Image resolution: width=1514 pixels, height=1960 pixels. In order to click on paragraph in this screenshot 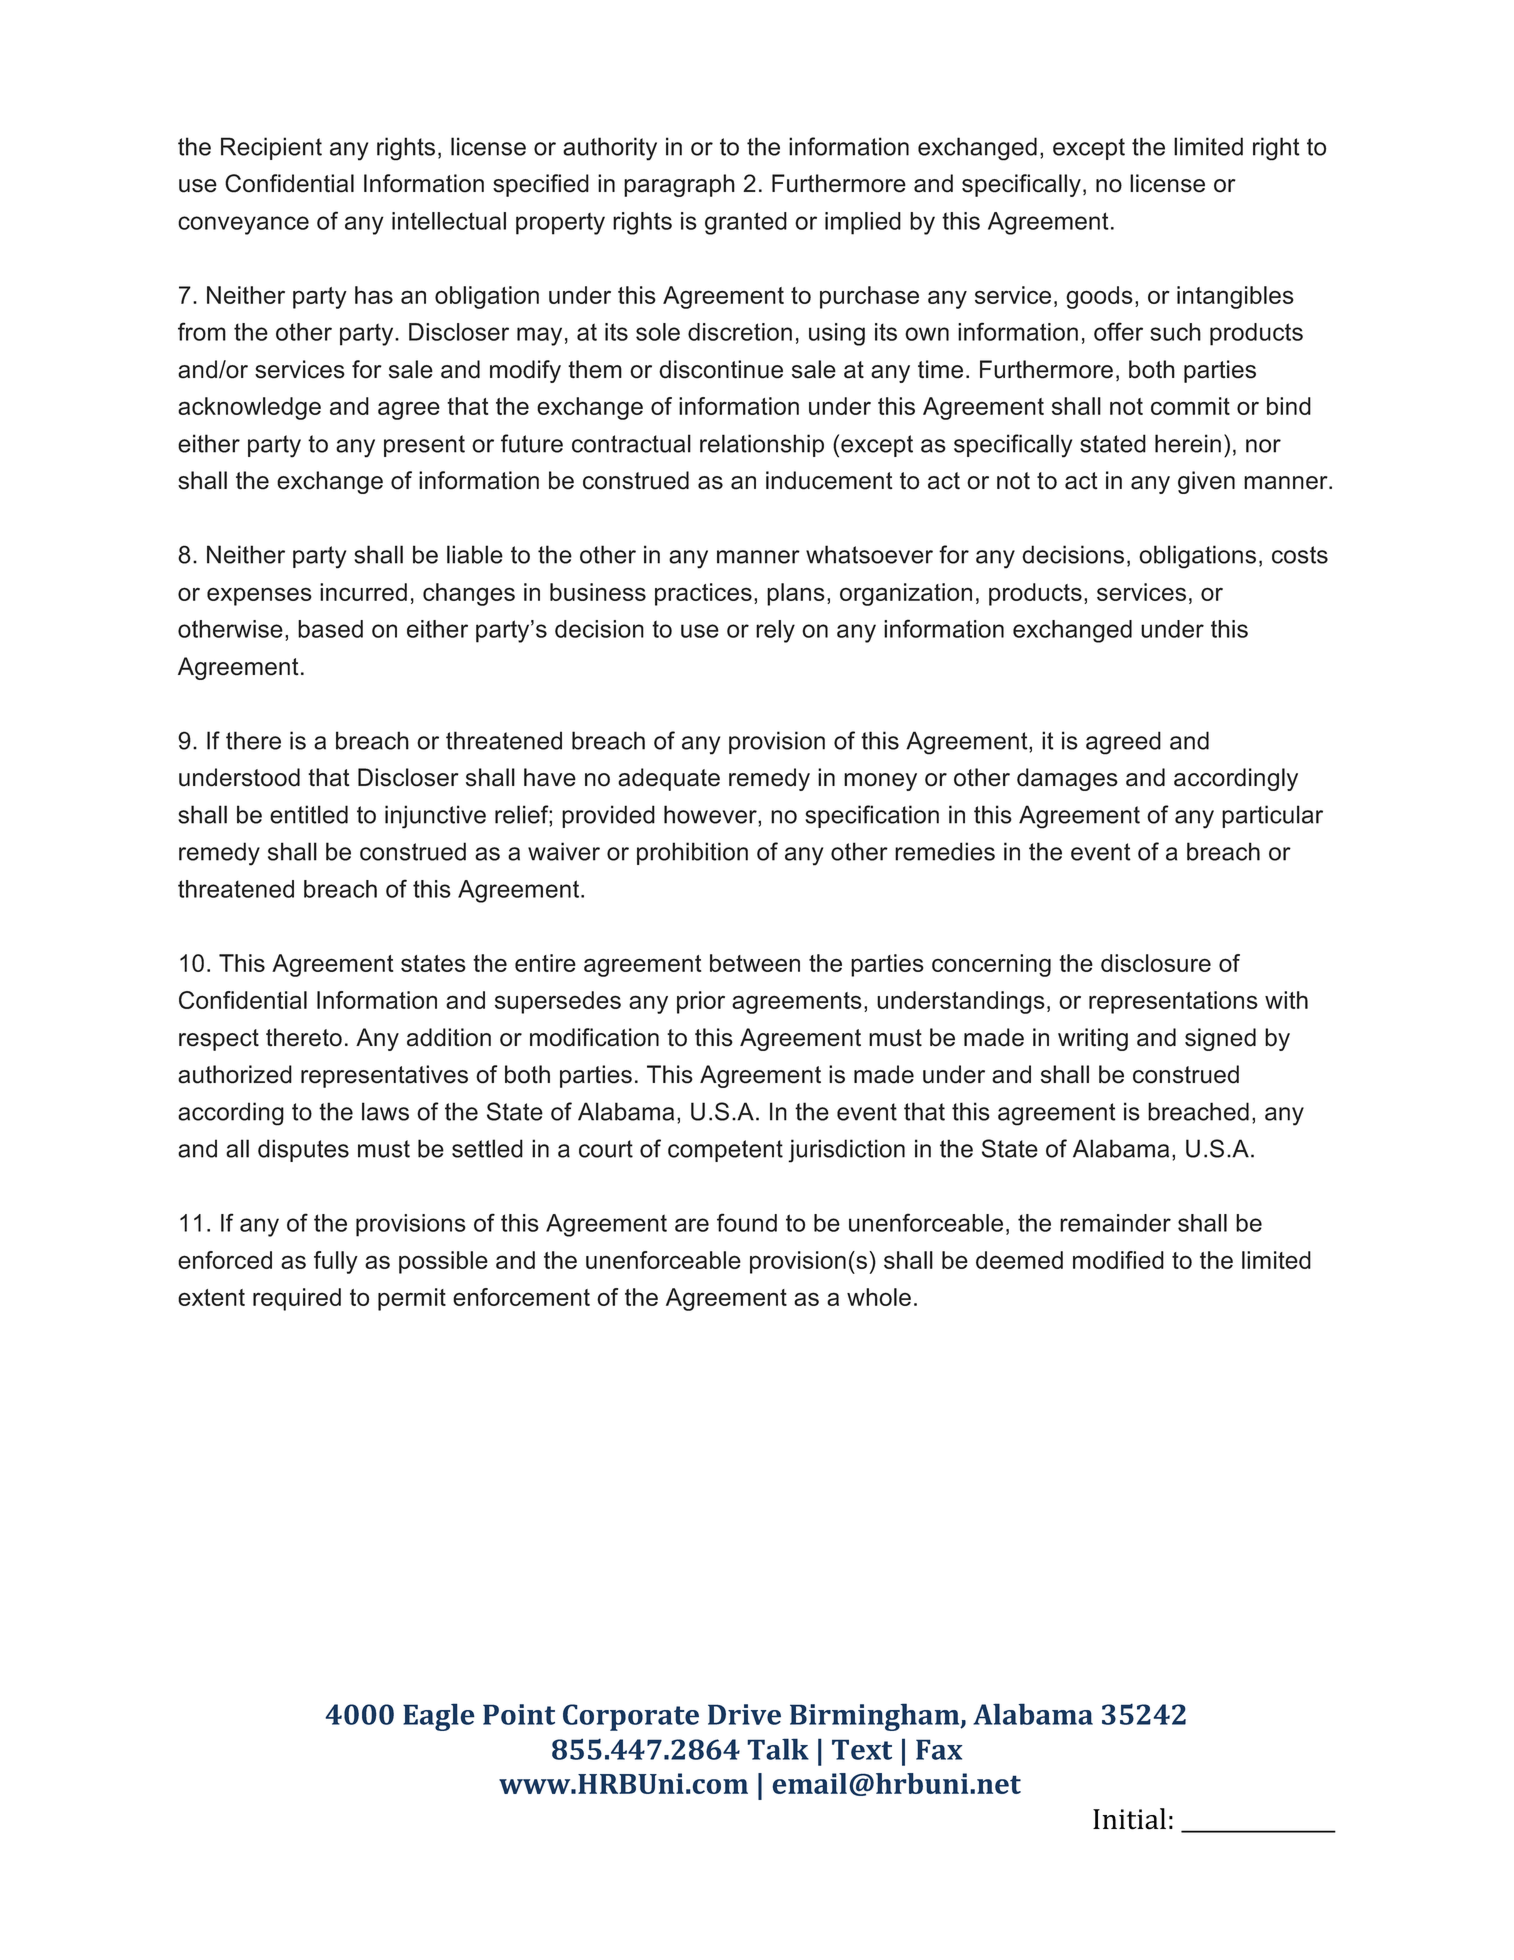, I will do `click(679, 185)`.
